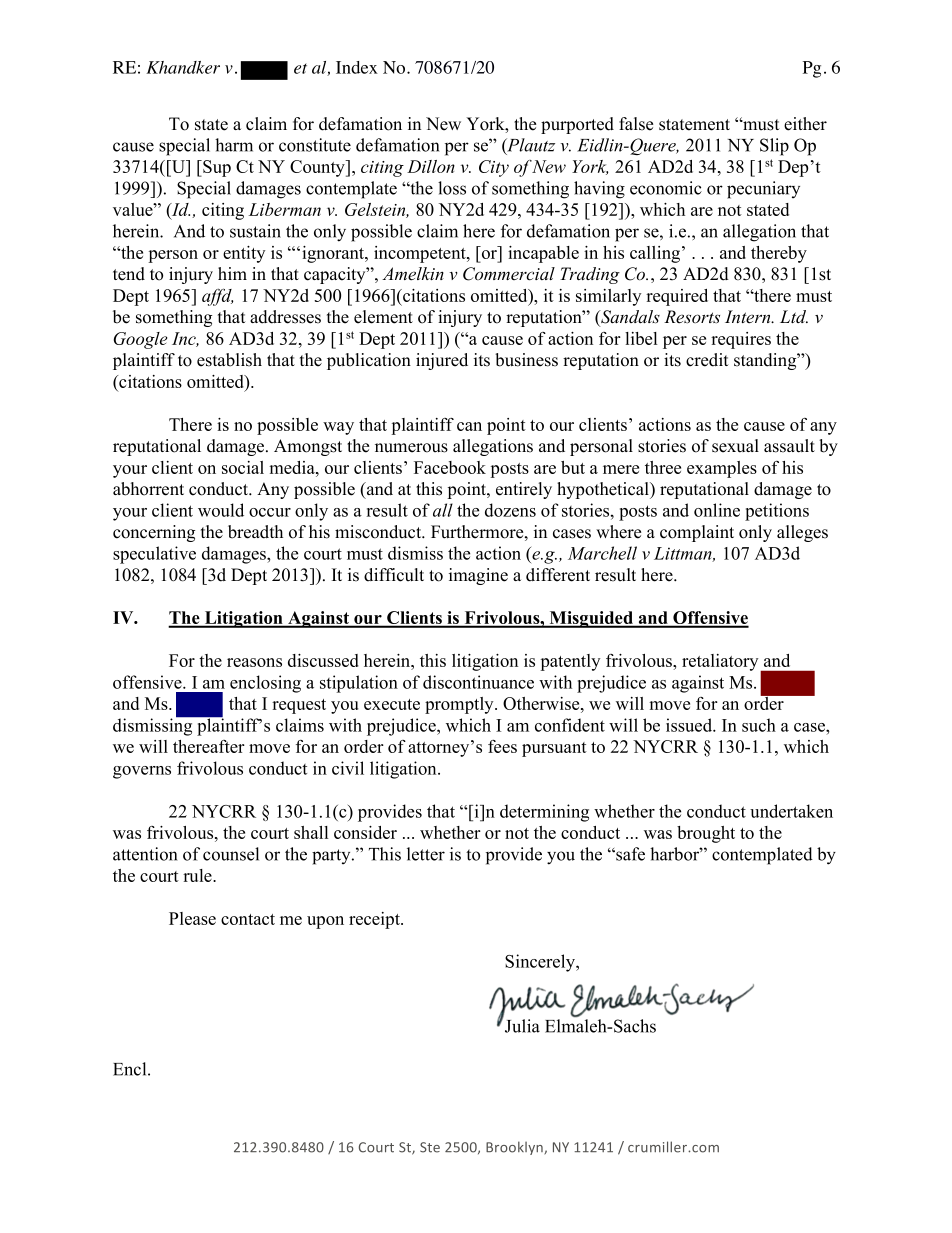 This image has height=1233, width=952. Describe the element at coordinates (192, 918) in the image. I see `Please` at that location.
